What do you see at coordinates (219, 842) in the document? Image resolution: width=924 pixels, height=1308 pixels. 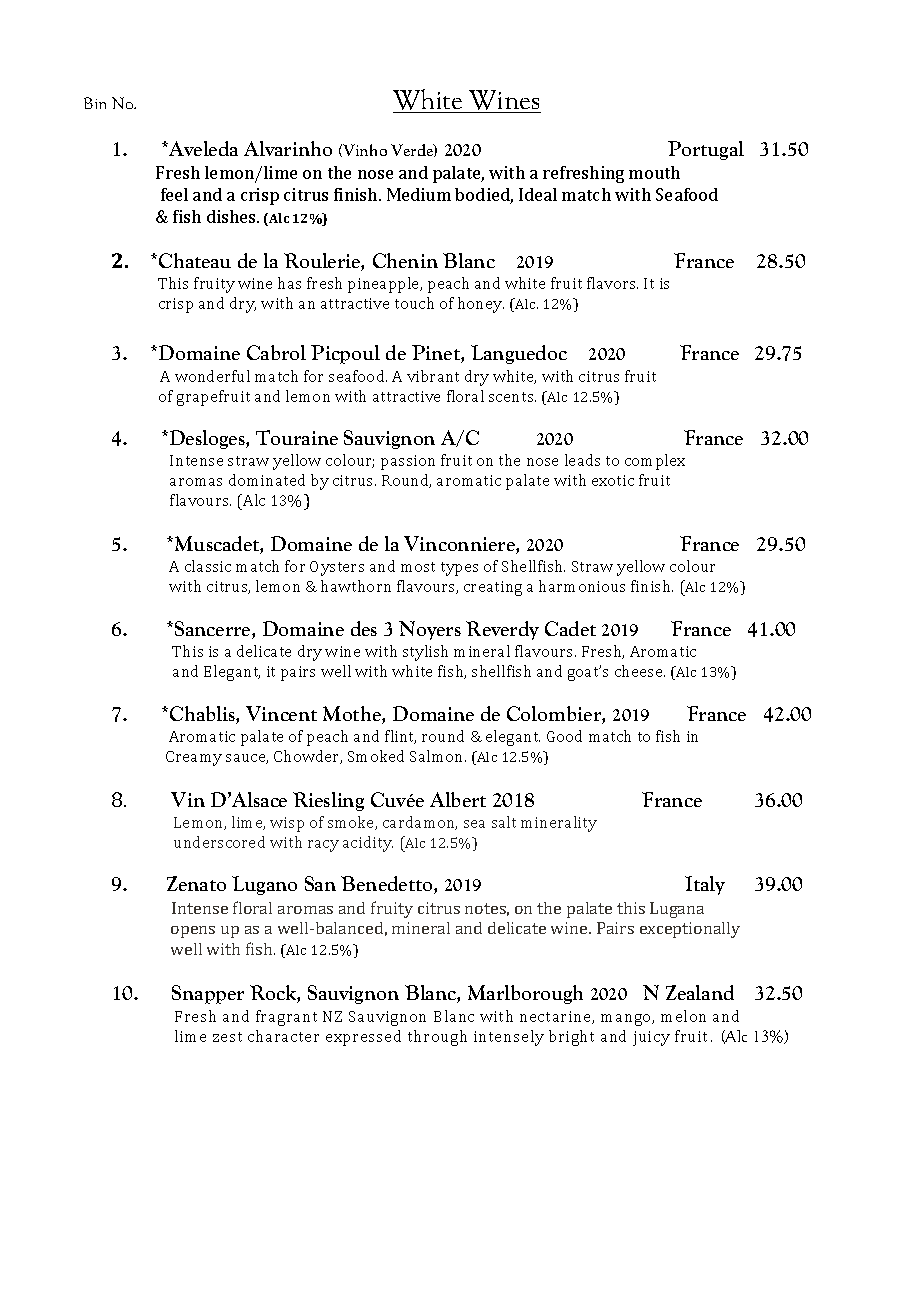 I see `underscored` at bounding box center [219, 842].
